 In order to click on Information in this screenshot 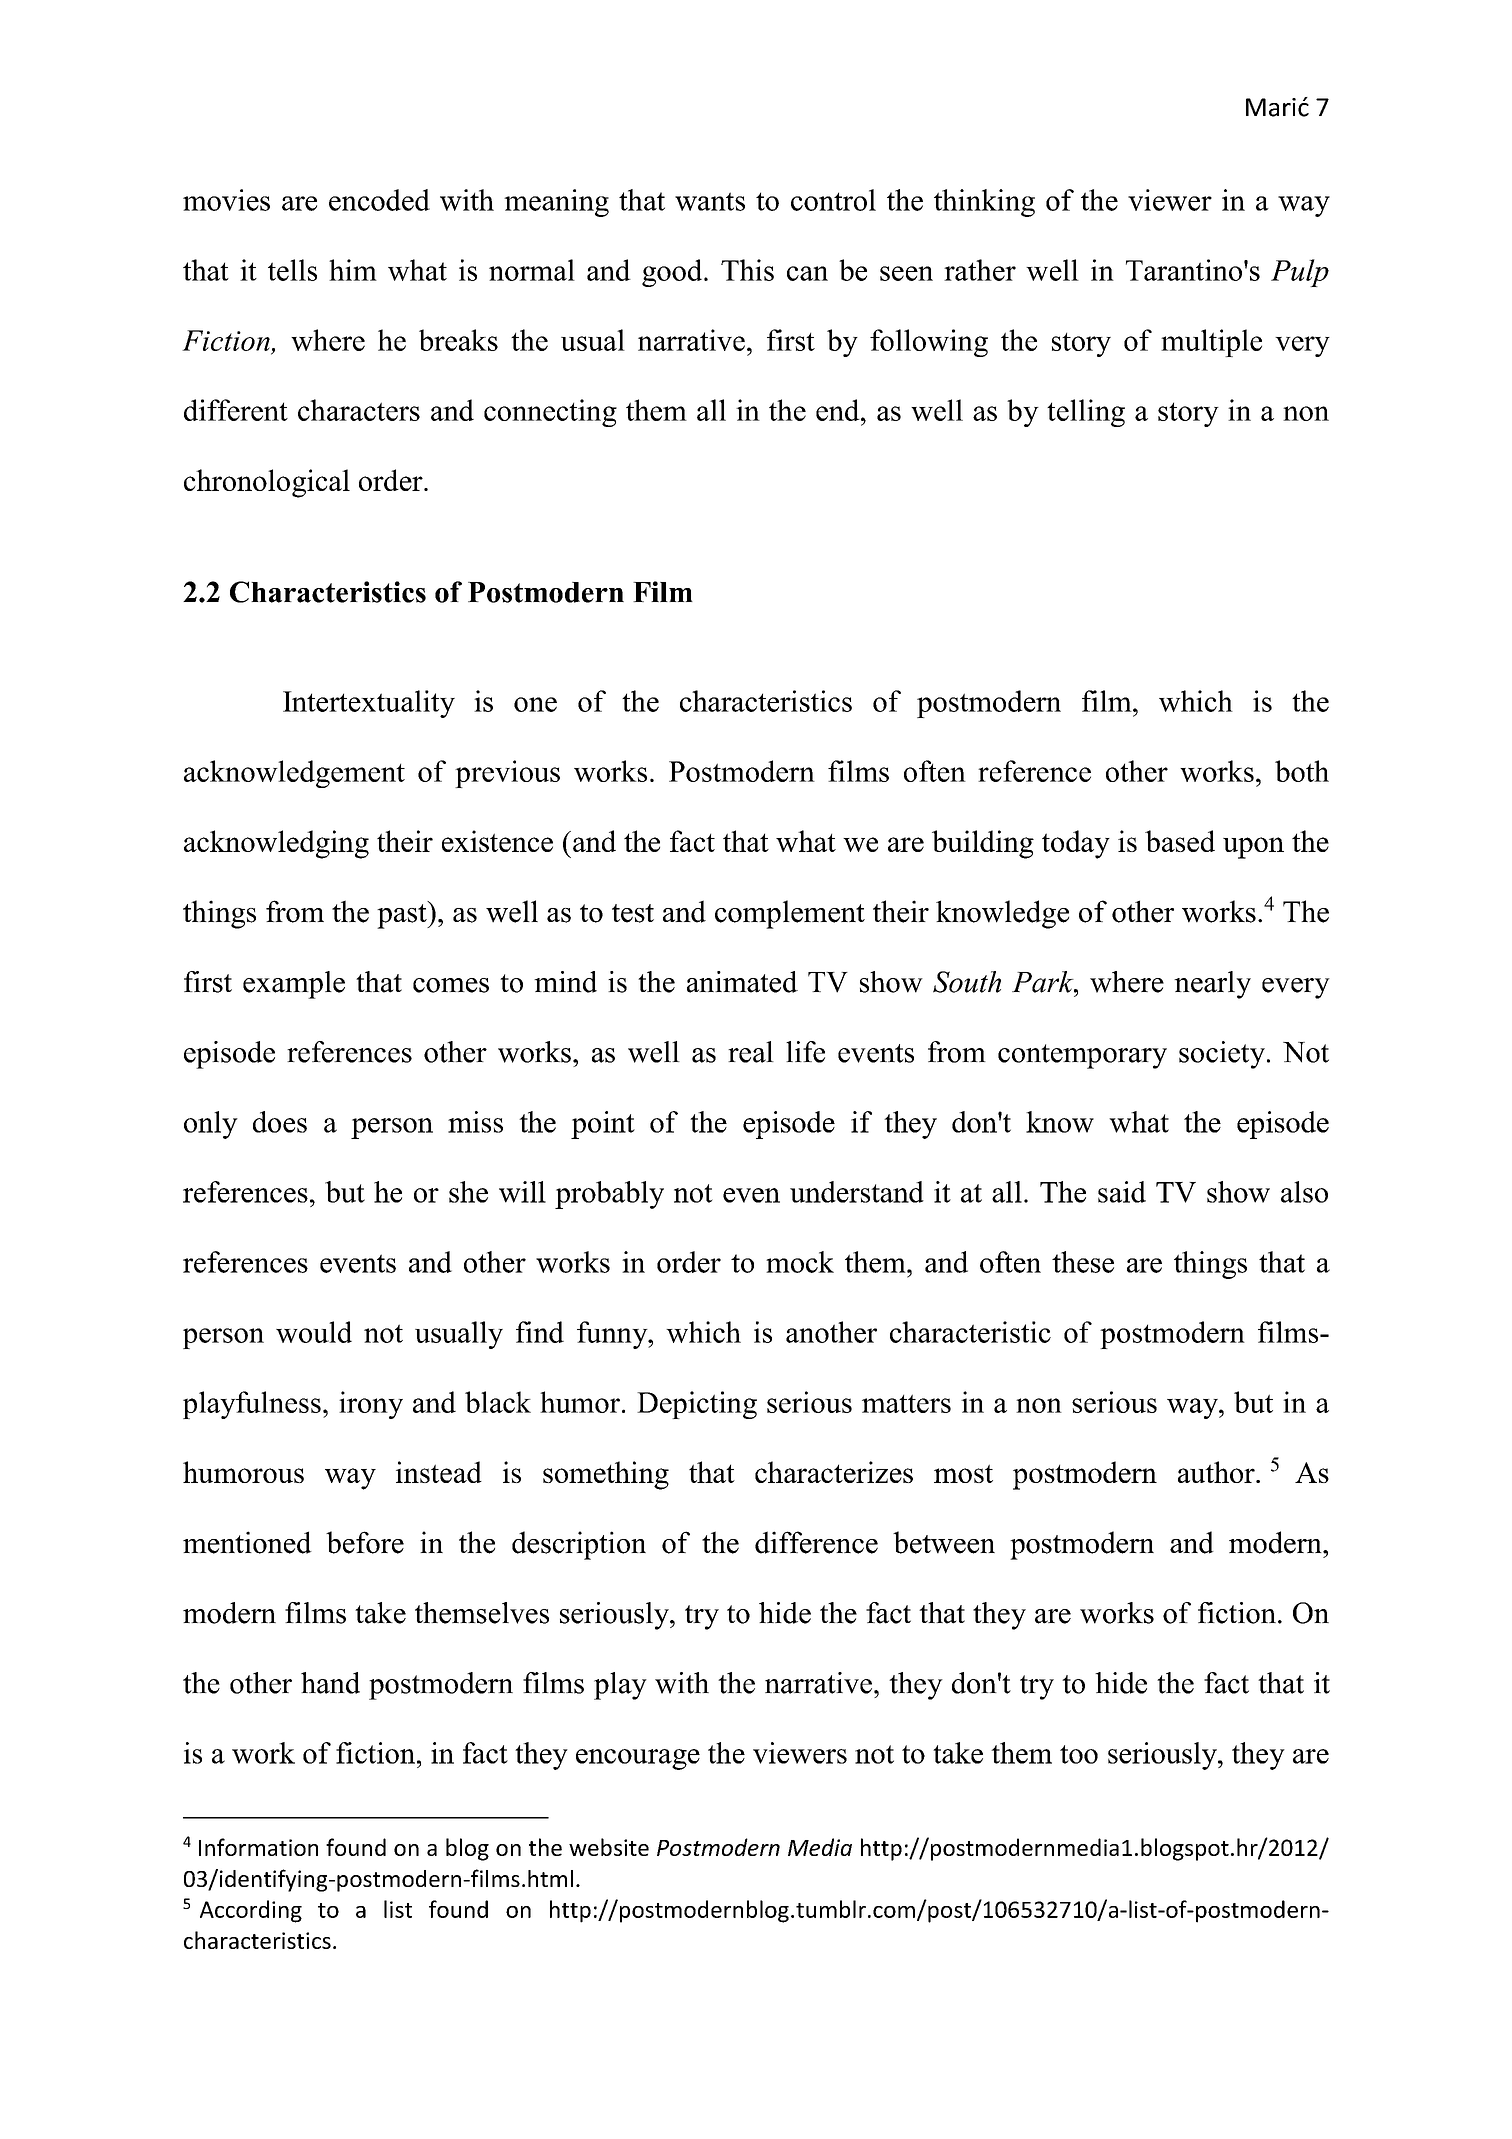, I will do `click(258, 1847)`.
